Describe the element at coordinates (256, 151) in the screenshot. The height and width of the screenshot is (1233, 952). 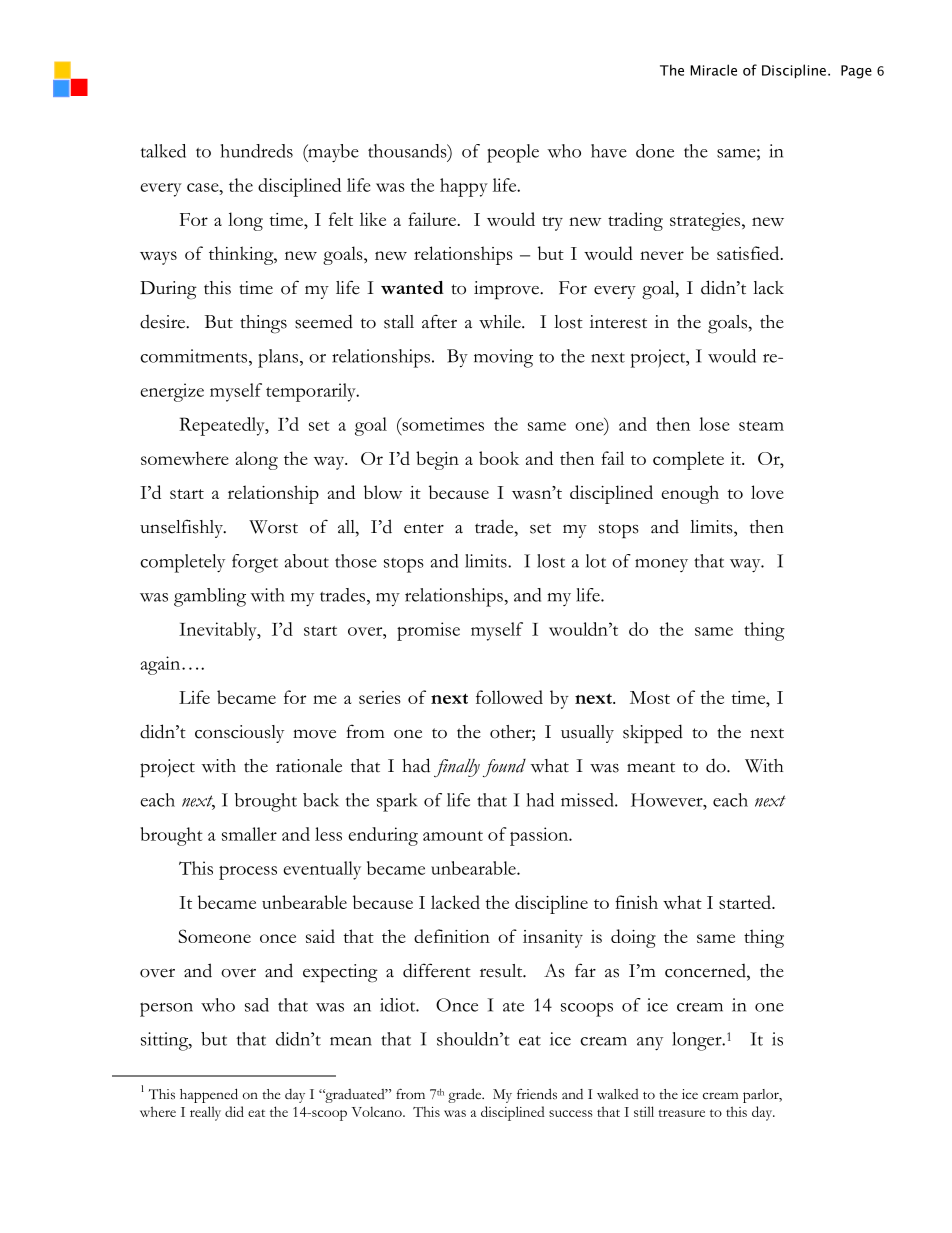
I see `hundreds` at that location.
